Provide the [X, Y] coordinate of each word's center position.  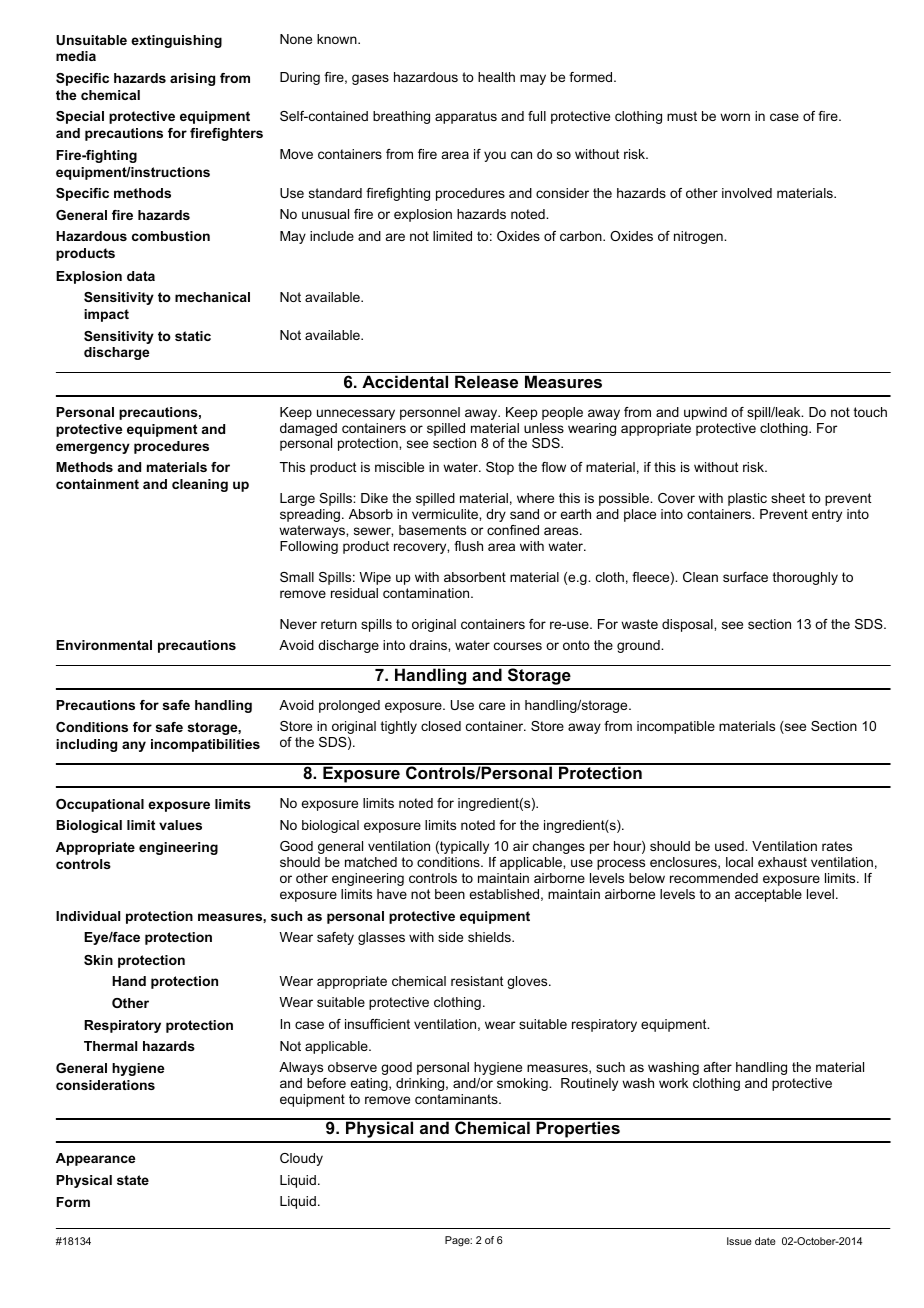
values [180, 825]
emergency [93, 448]
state [133, 1180]
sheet [788, 498]
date [765, 1241]
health [496, 77]
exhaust [782, 862]
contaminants [457, 1099]
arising [192, 79]
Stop [500, 468]
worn [735, 117]
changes [559, 847]
